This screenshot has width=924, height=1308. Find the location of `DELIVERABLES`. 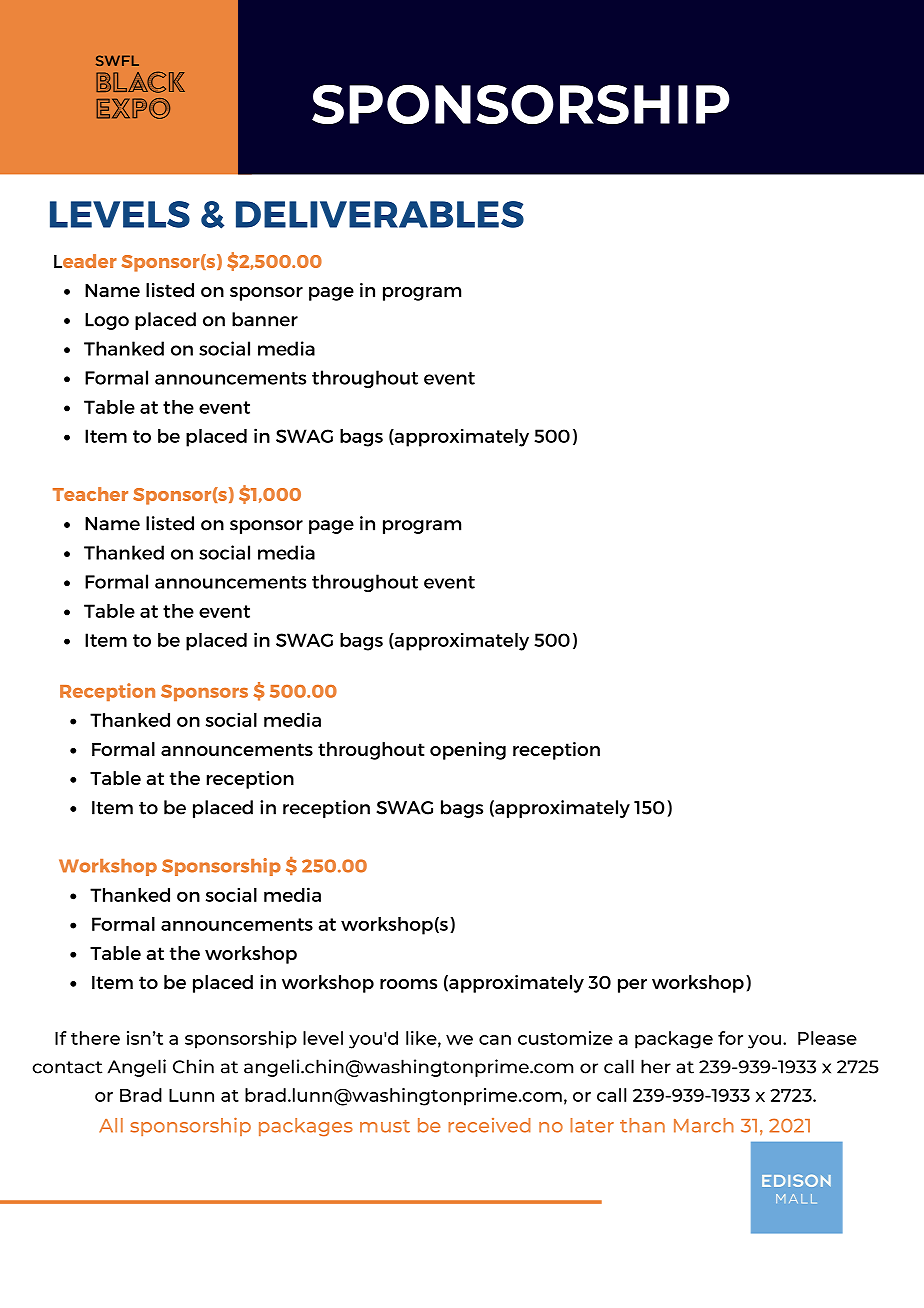

DELIVERABLES is located at coordinates (380, 214).
